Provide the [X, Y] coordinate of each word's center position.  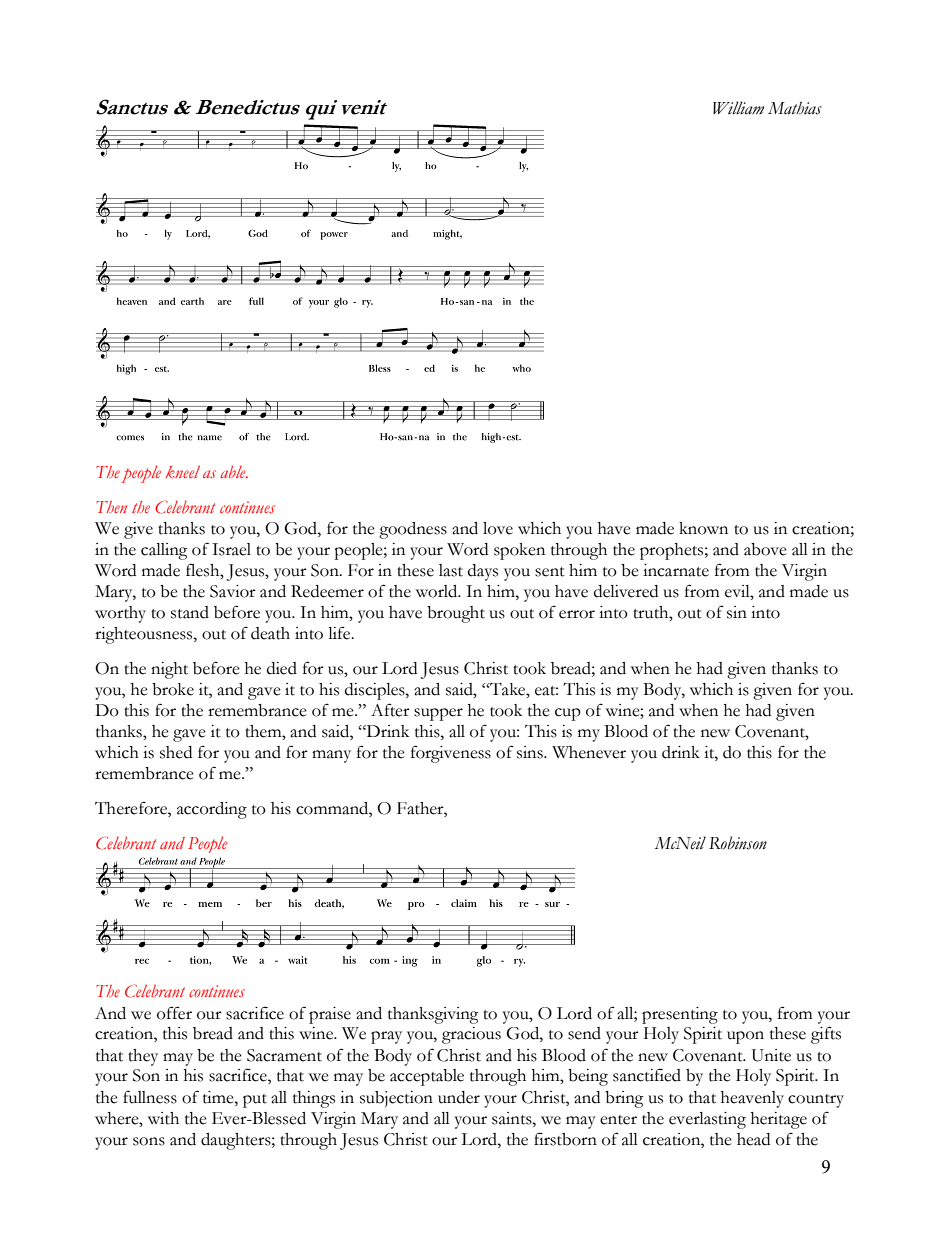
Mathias [795, 108]
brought [456, 614]
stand [190, 612]
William [738, 108]
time [219, 1097]
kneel [182, 472]
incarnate [676, 570]
